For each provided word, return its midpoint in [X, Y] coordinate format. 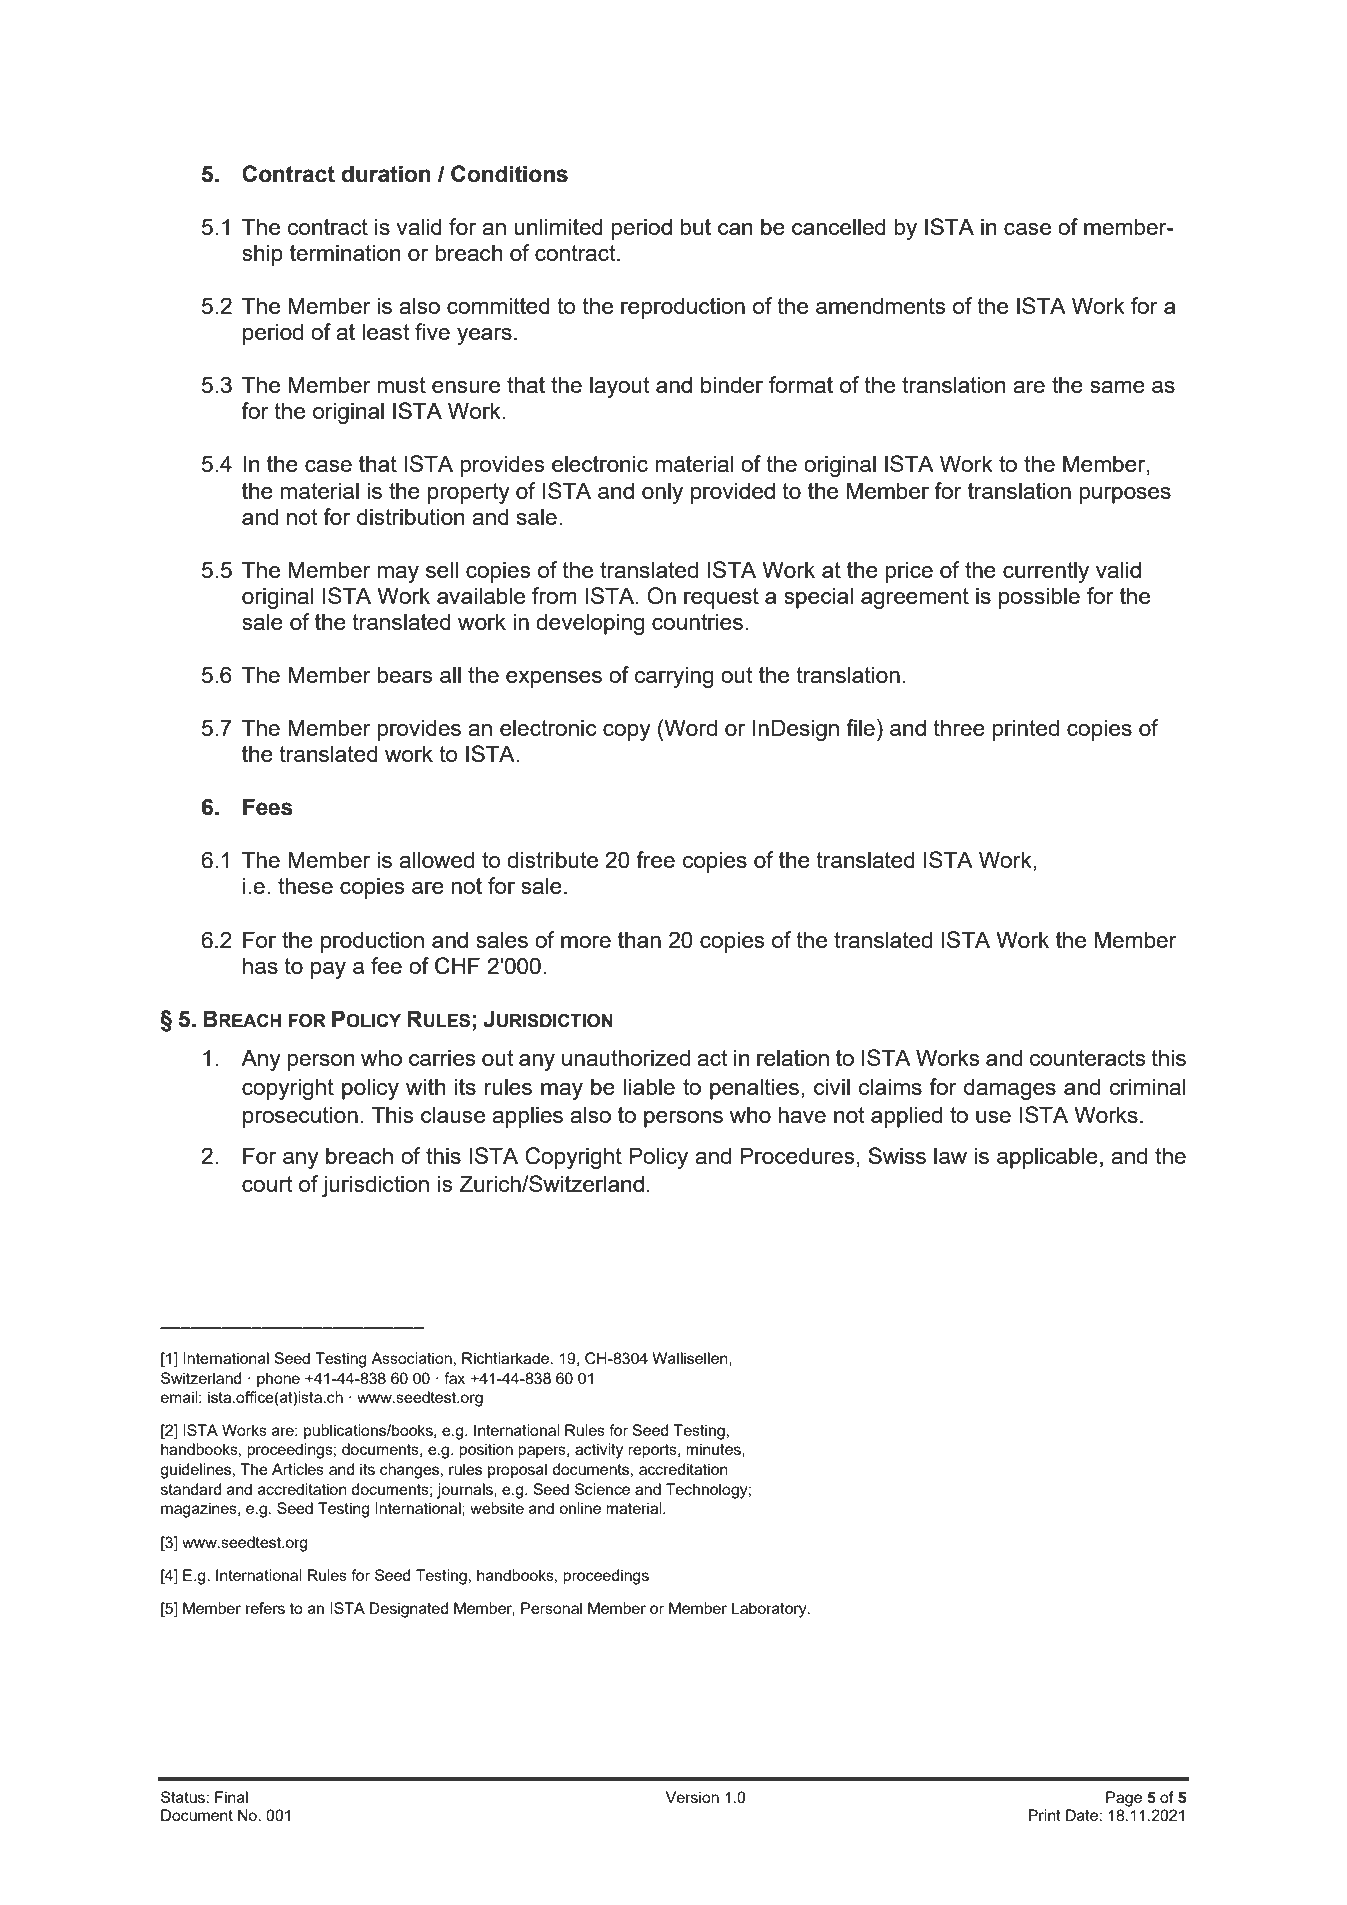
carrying [674, 677]
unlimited [558, 226]
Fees [268, 807]
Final [231, 1797]
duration [386, 174]
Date [1083, 1815]
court [267, 1184]
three [959, 727]
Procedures [797, 1155]
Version [692, 1797]
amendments [881, 305]
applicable [1047, 1158]
